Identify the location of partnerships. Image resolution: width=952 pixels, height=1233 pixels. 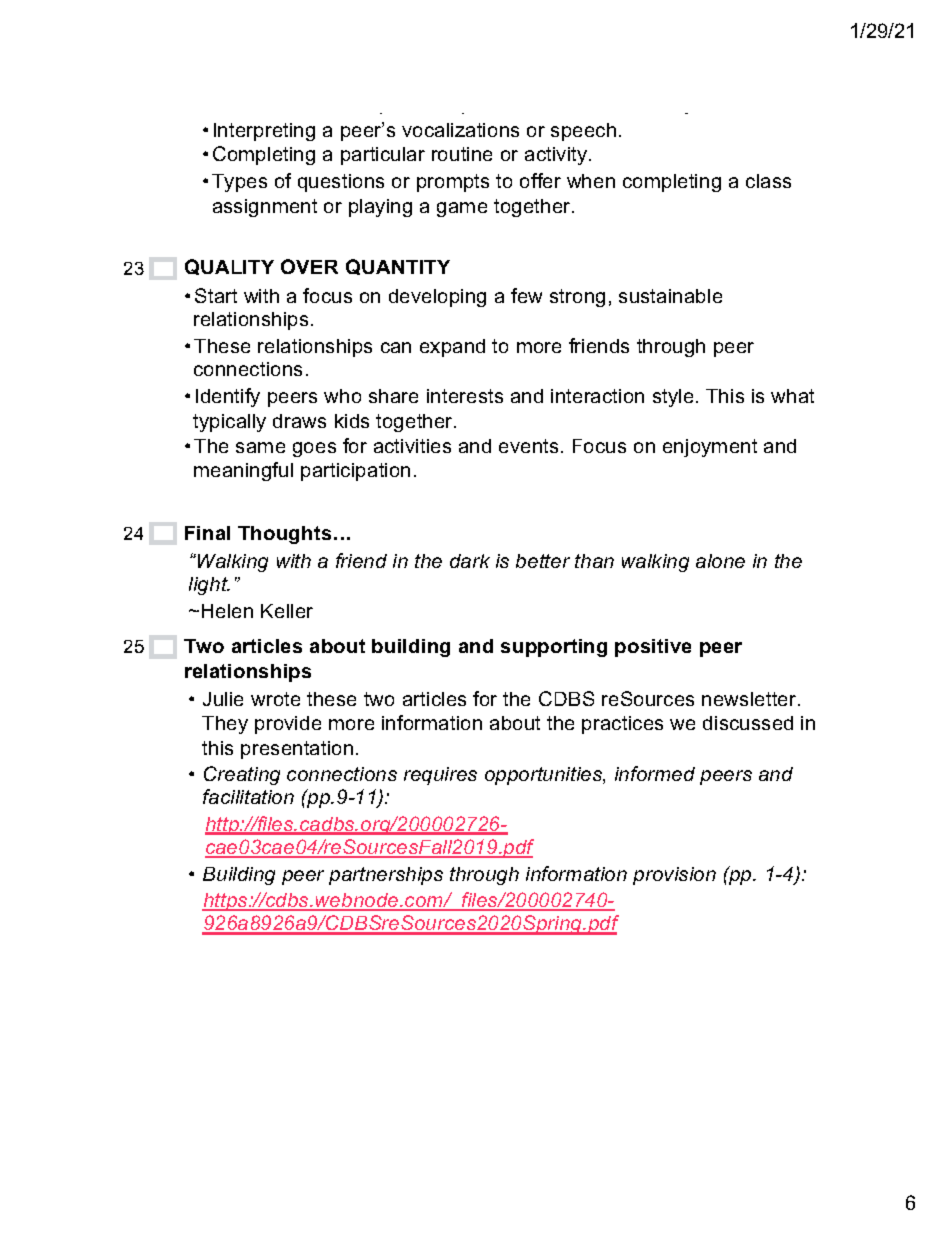
(386, 876).
